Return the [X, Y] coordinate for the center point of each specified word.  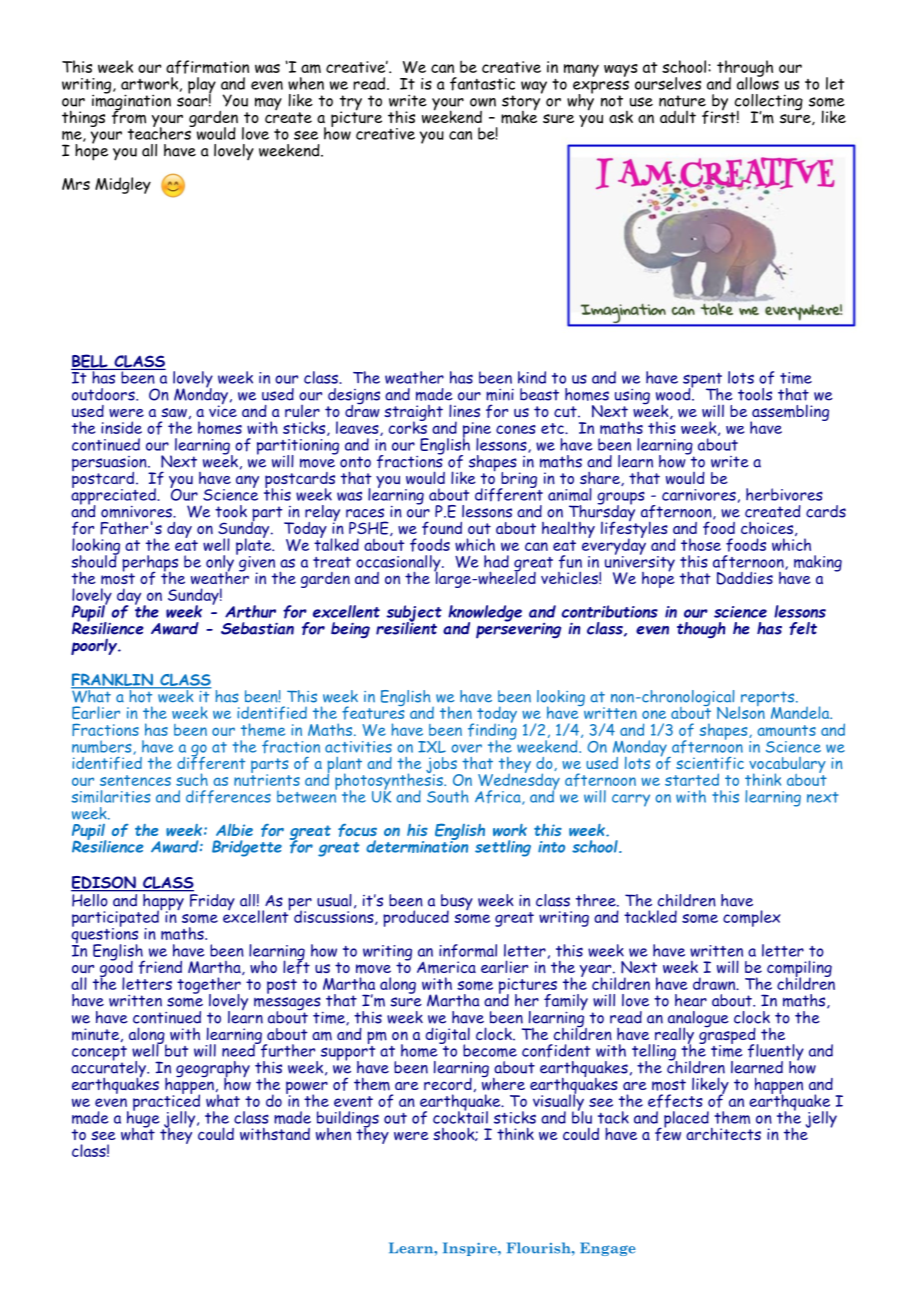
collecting [767, 103]
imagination [131, 102]
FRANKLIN [113, 681]
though [701, 630]
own [483, 102]
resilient [406, 627]
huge [143, 1119]
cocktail [460, 1116]
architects [723, 1134]
